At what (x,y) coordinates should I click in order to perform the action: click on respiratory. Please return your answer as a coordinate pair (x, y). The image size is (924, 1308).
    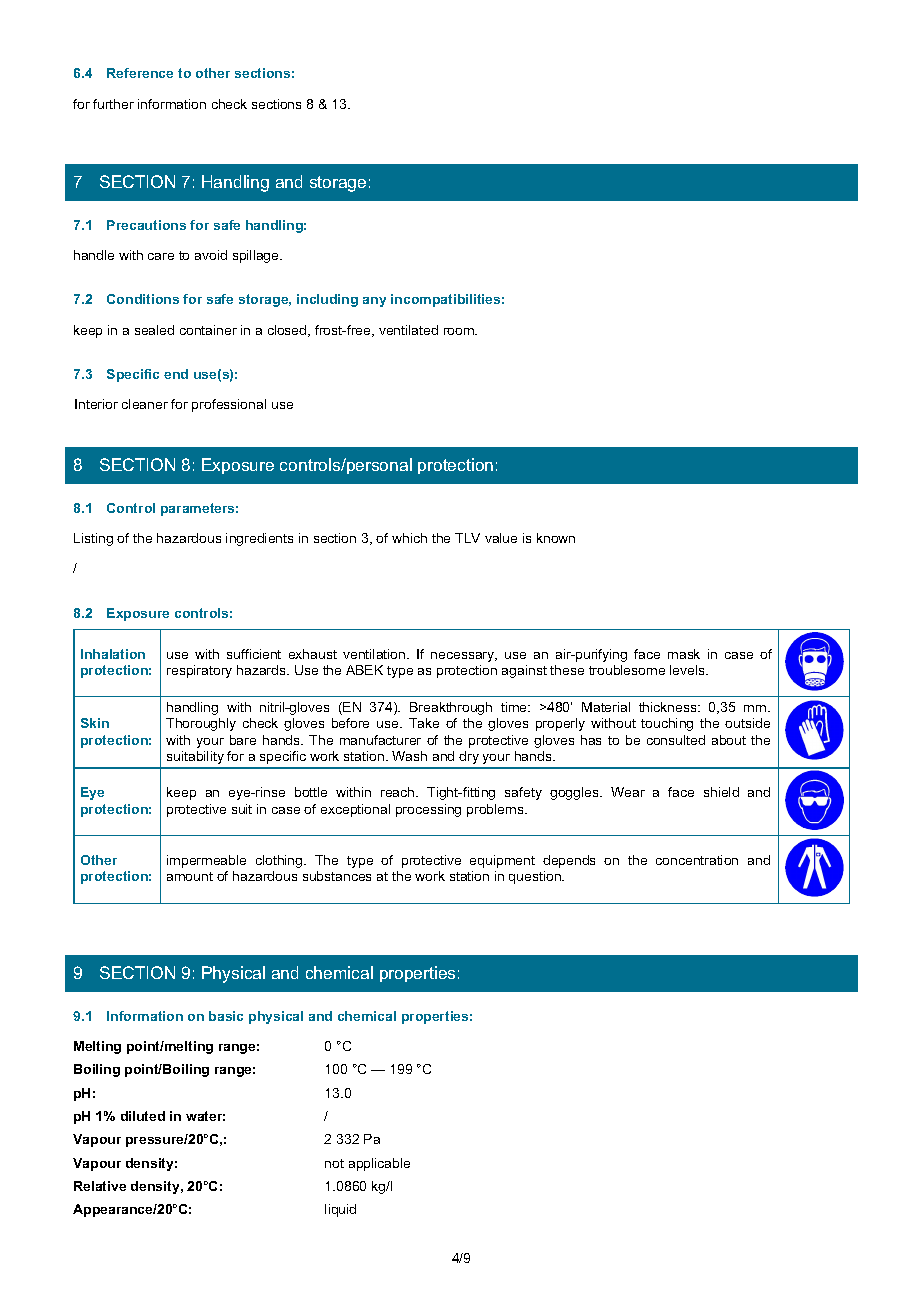
    Looking at the image, I should click on (199, 671).
